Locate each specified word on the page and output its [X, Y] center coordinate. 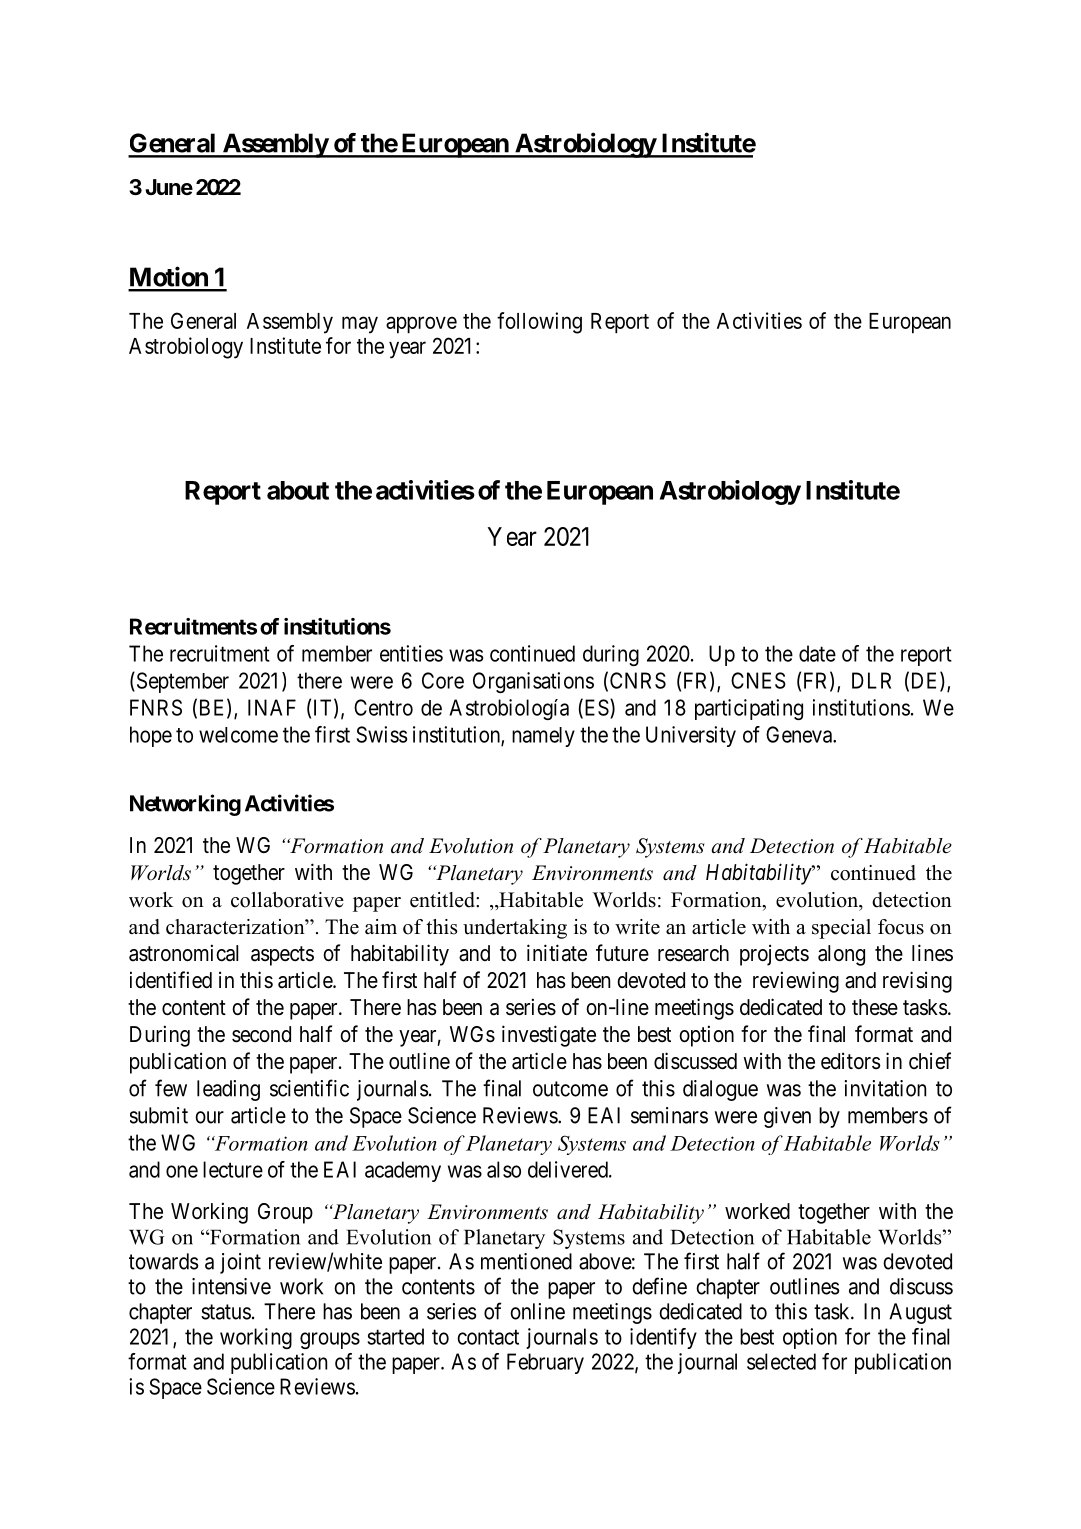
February [545, 1363]
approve [421, 325]
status [226, 1312]
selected [781, 1361]
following [539, 323]
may [360, 325]
